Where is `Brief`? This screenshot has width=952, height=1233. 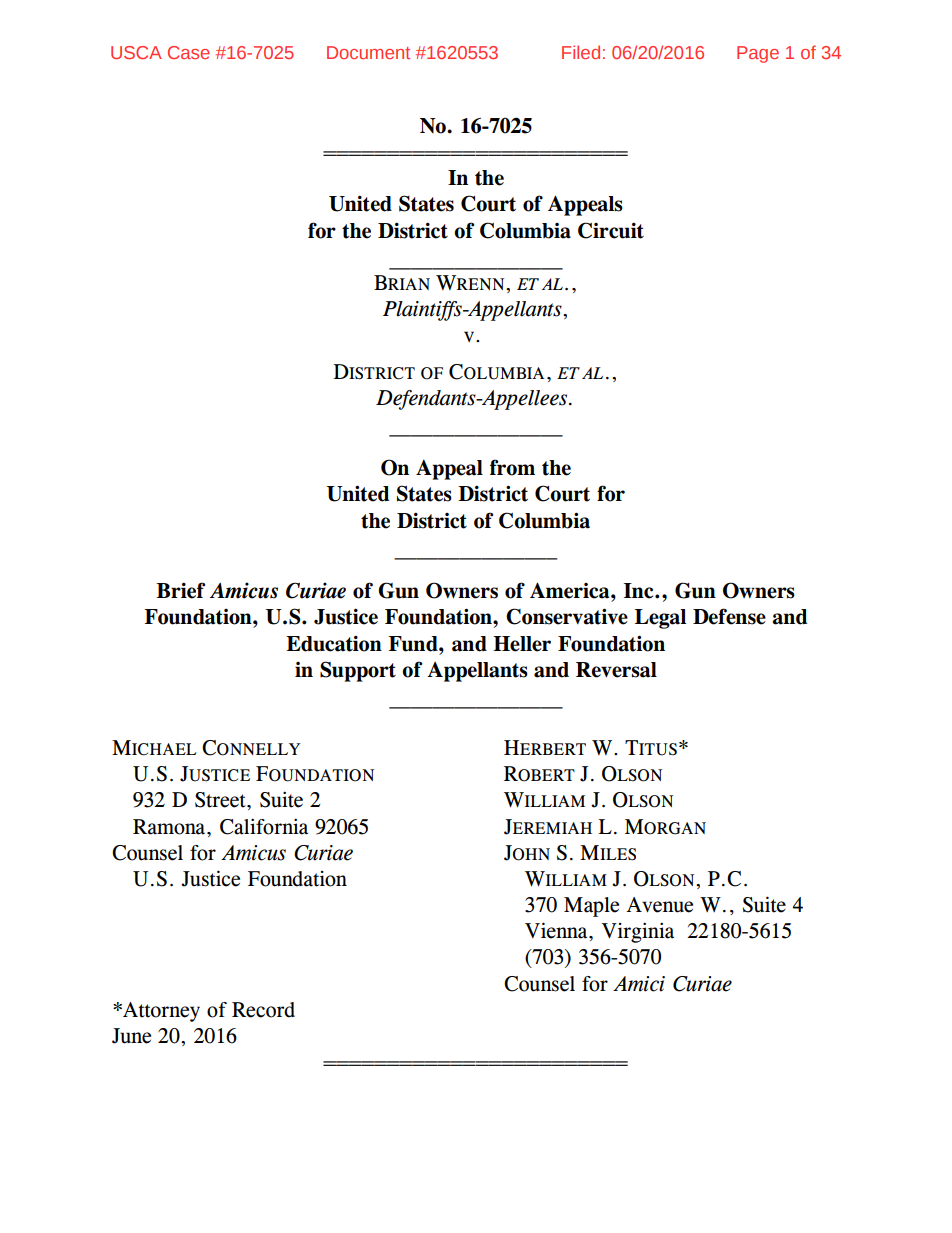
Brief is located at coordinates (180, 590).
